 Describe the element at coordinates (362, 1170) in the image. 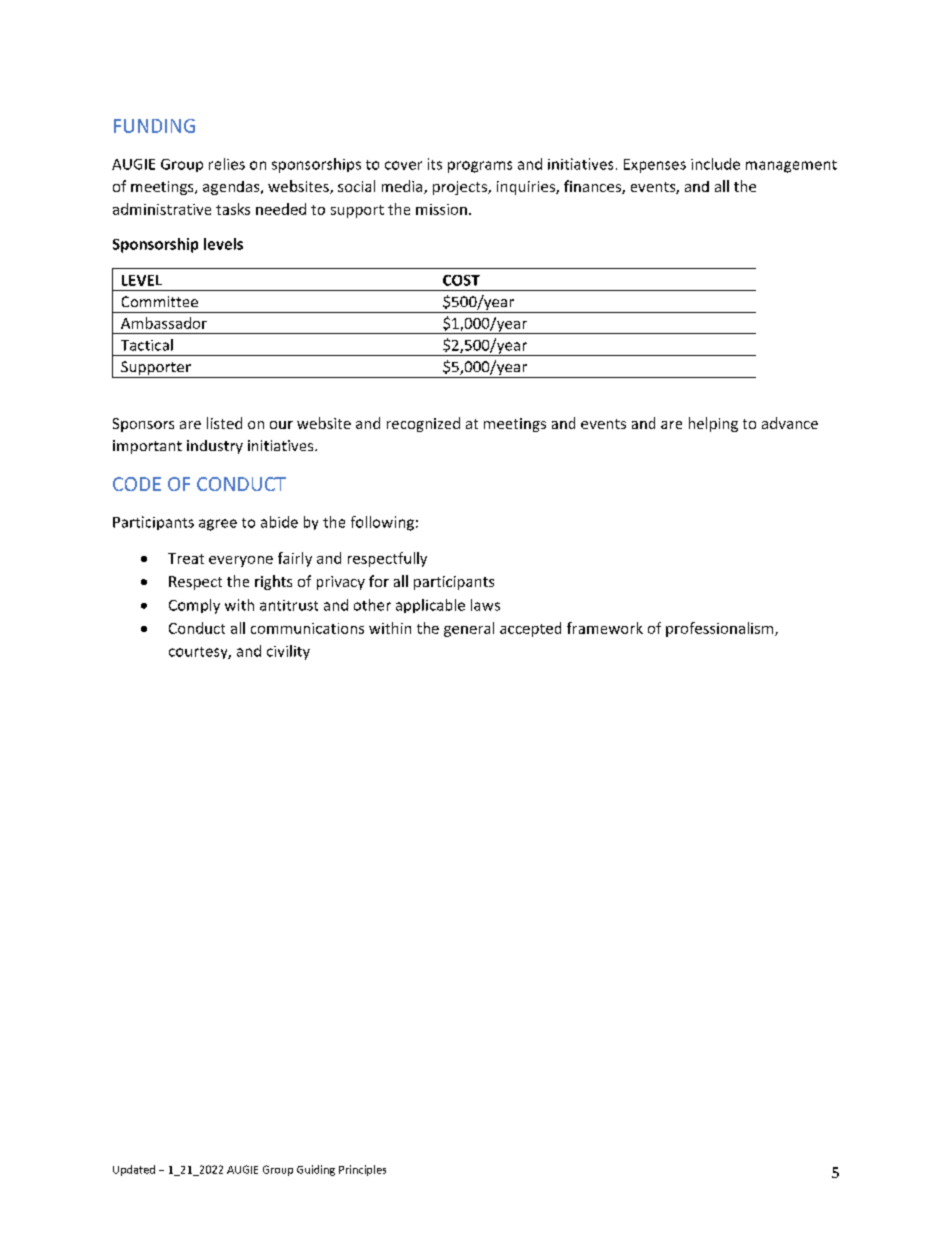

I see `Principles` at that location.
